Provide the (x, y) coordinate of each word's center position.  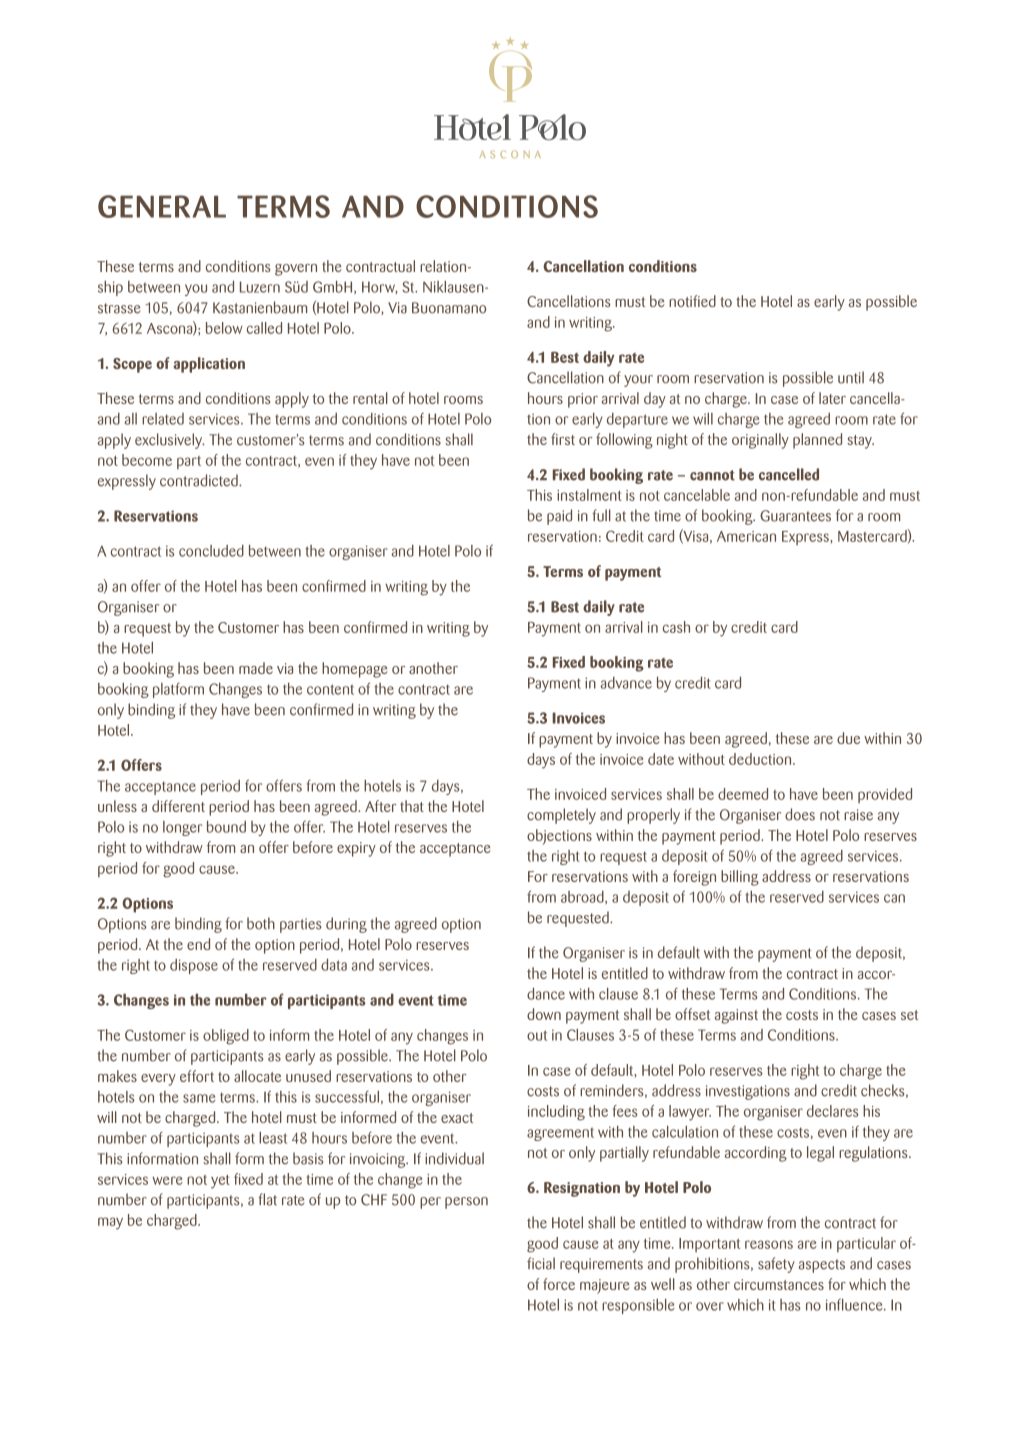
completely (561, 816)
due (848, 738)
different (178, 806)
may (110, 1223)
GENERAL (162, 206)
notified (692, 301)
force (559, 1284)
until (851, 377)
